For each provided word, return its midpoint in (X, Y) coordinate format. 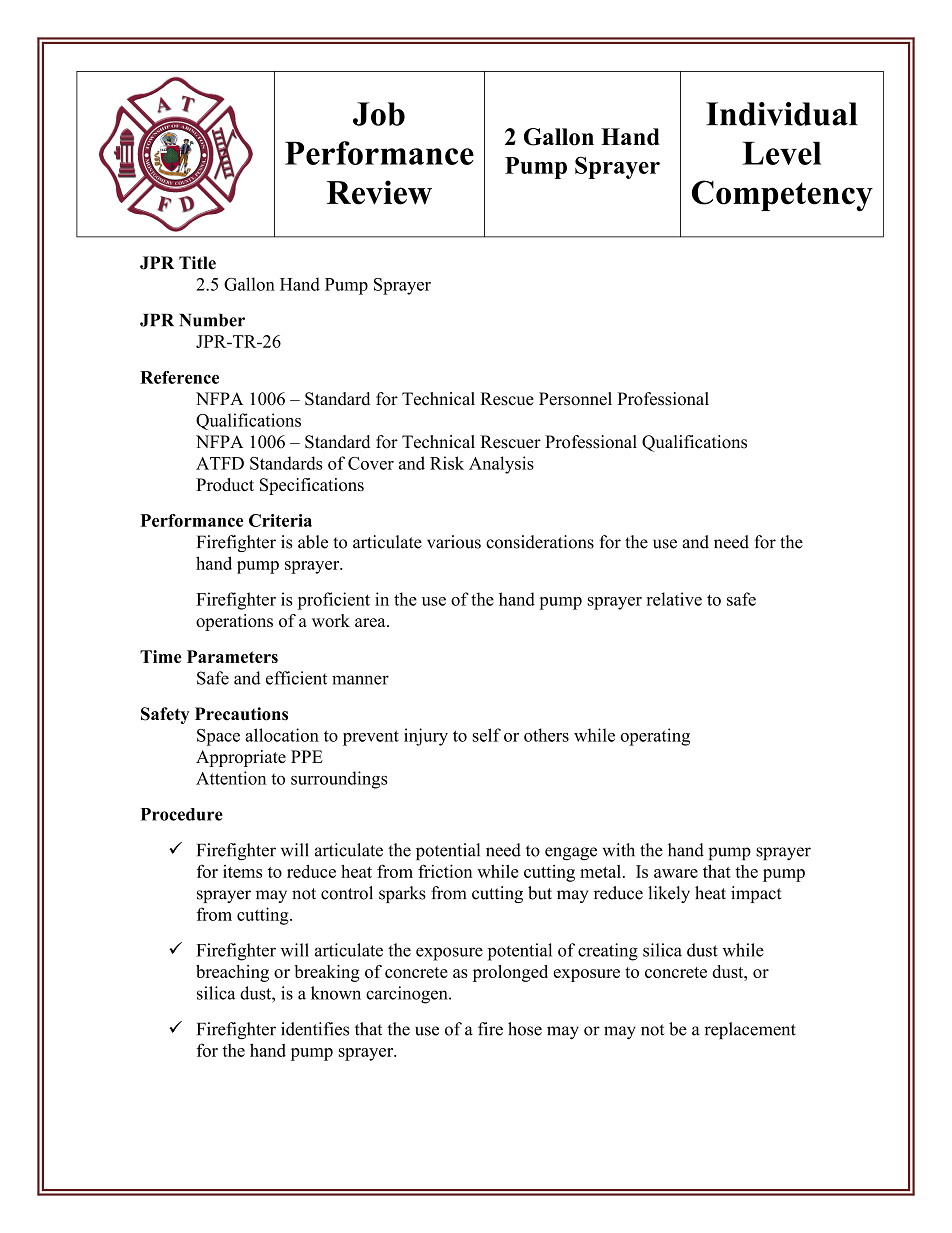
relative (674, 599)
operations (234, 622)
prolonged (510, 973)
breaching (232, 973)
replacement (750, 1030)
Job (379, 114)
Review (379, 192)
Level (782, 153)
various (454, 542)
